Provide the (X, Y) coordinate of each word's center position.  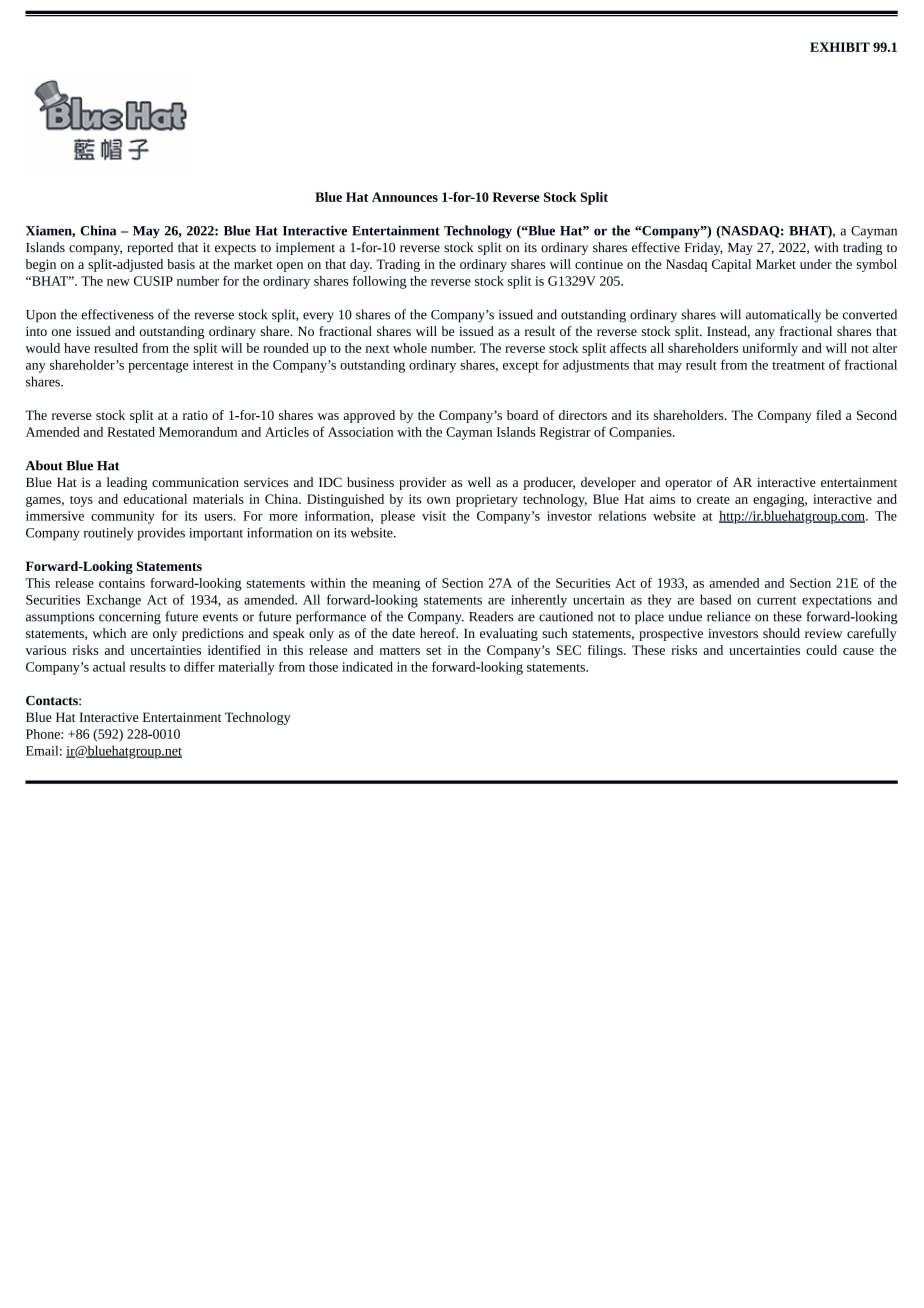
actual (109, 667)
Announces (405, 197)
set (434, 651)
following (380, 282)
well (479, 482)
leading (127, 483)
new (118, 282)
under (816, 264)
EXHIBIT (840, 47)
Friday (704, 248)
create (713, 500)
